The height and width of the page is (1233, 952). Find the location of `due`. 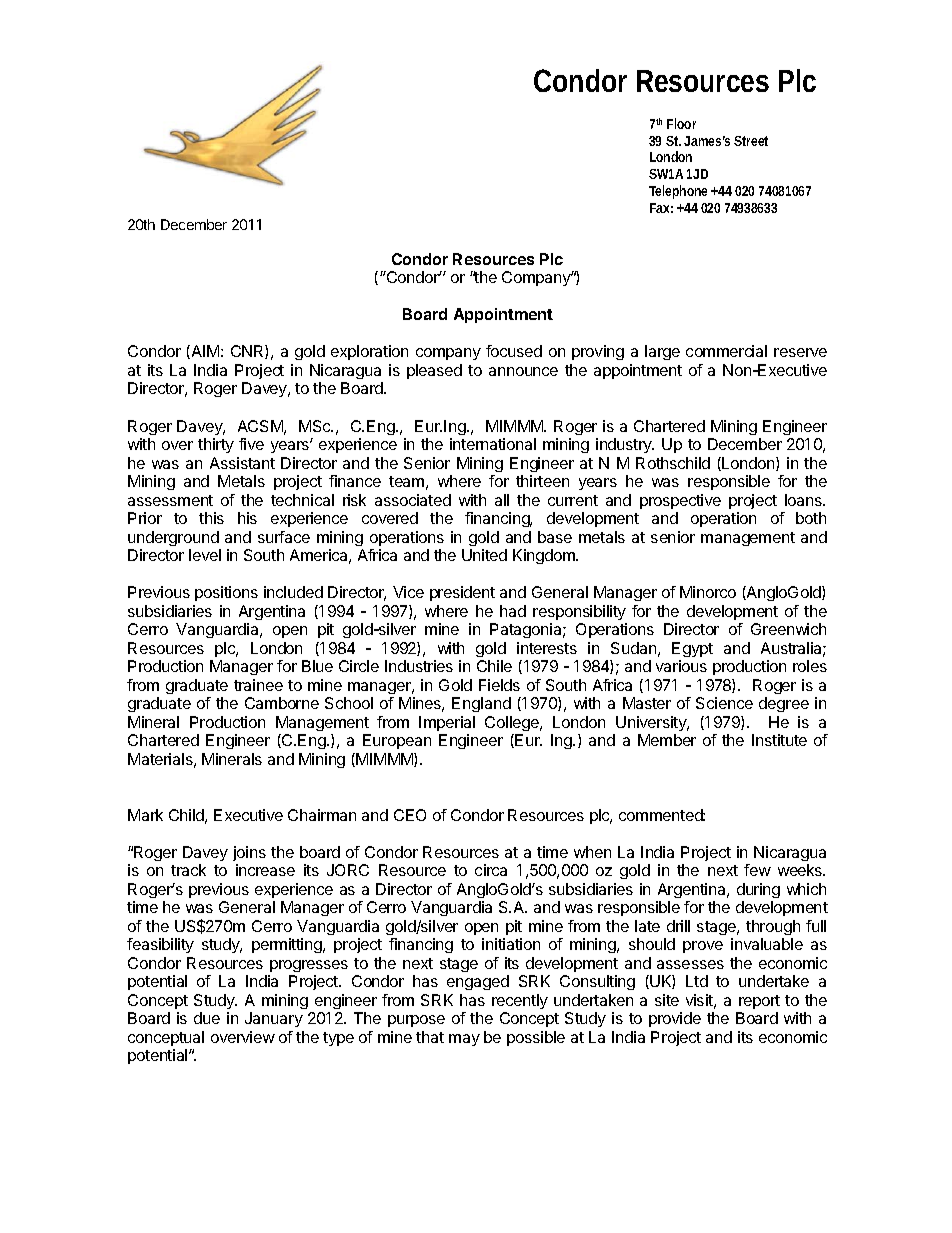

due is located at coordinates (207, 1018).
